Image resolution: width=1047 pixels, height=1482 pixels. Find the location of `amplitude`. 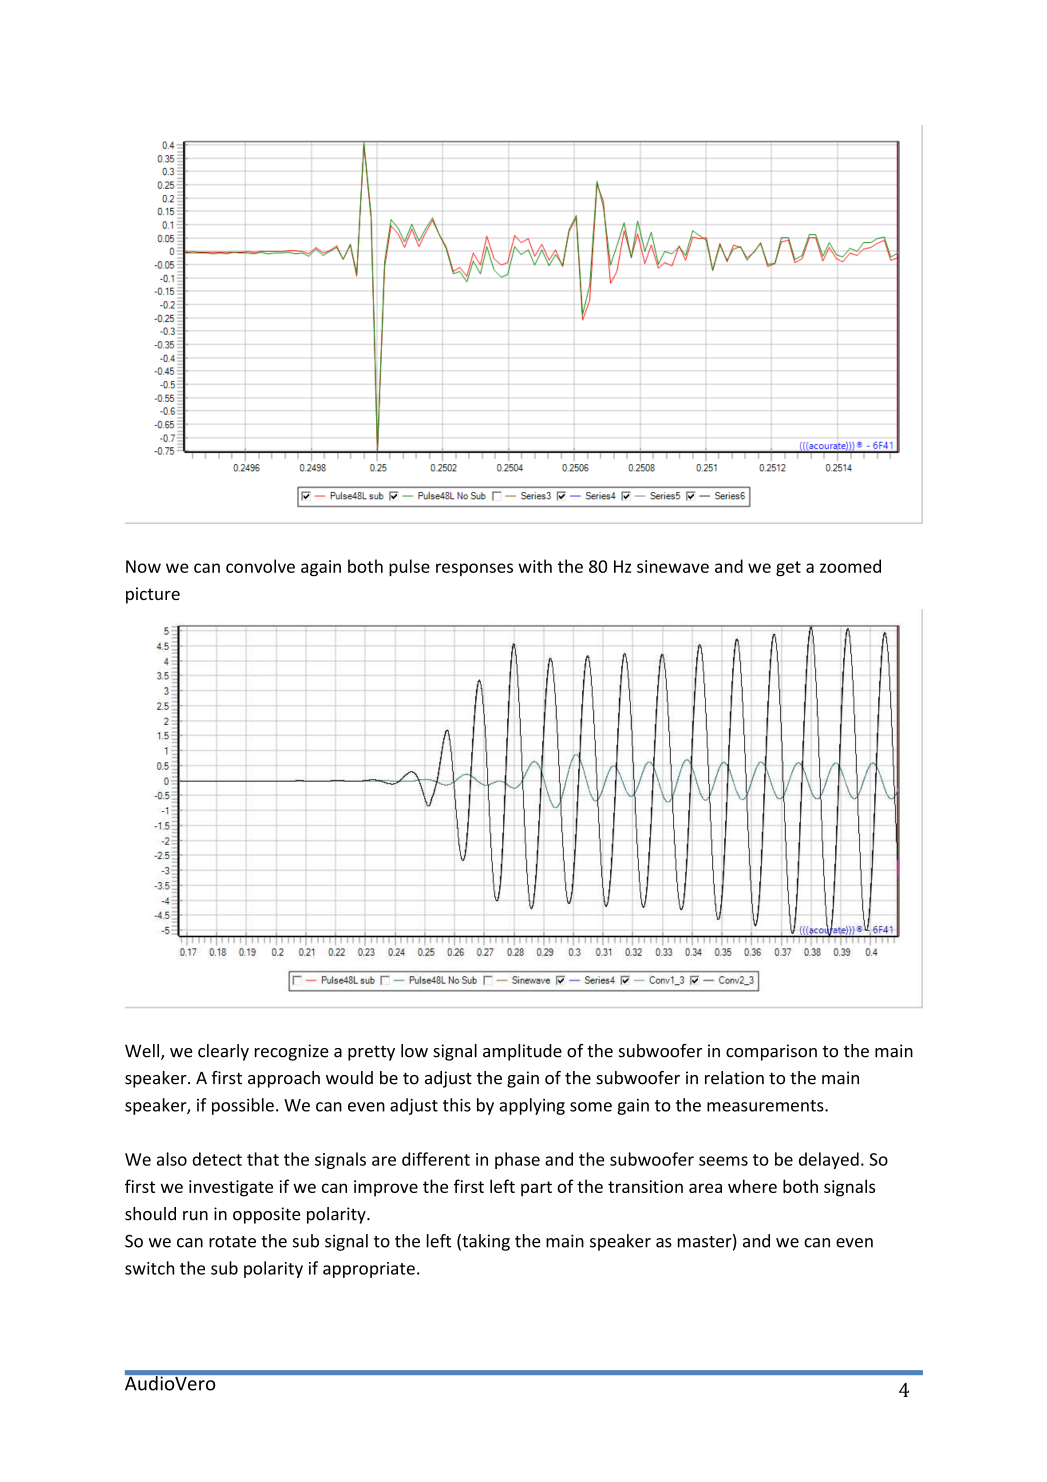

amplitude is located at coordinates (522, 1052).
